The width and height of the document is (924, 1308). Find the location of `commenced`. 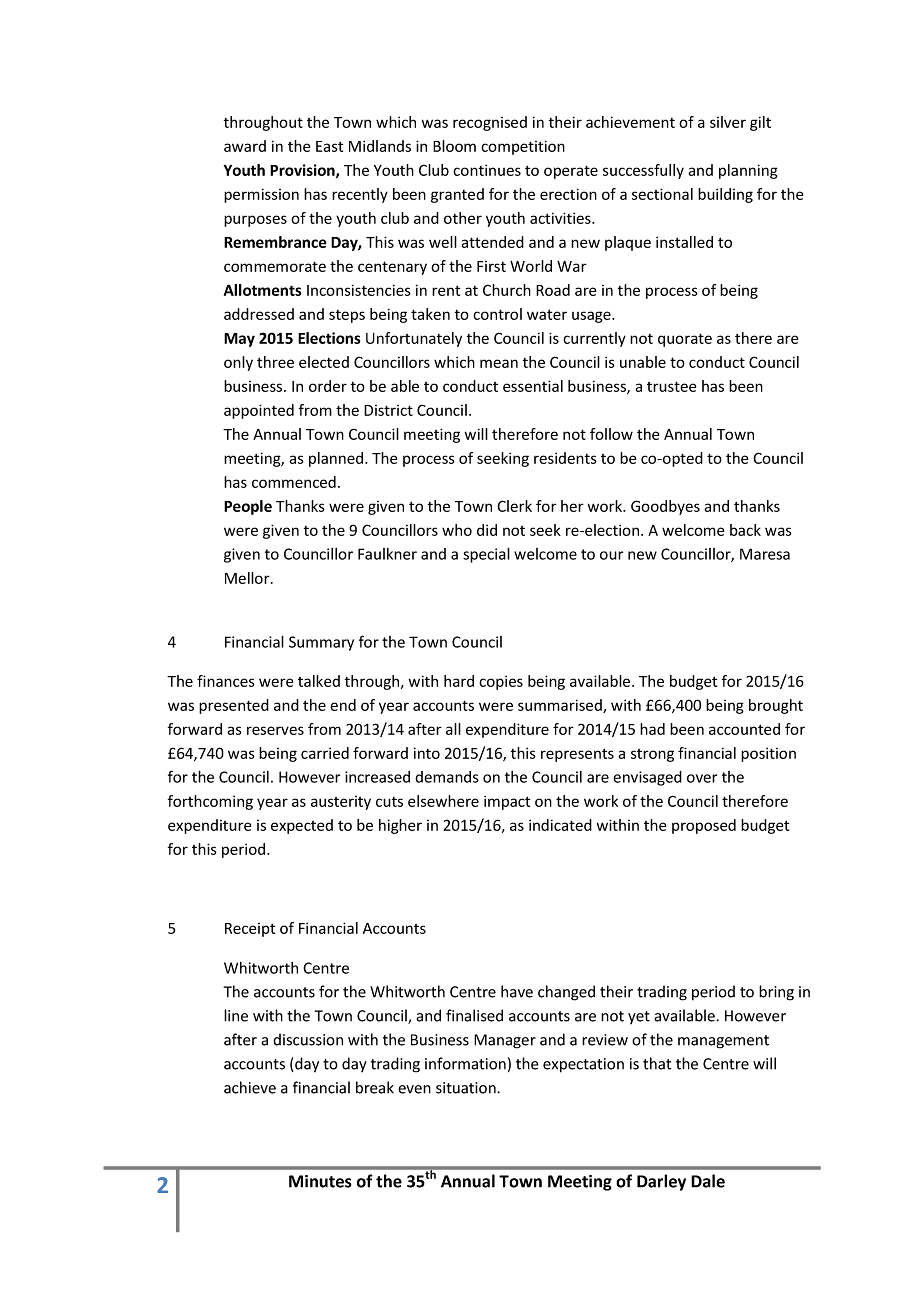

commenced is located at coordinates (294, 482).
